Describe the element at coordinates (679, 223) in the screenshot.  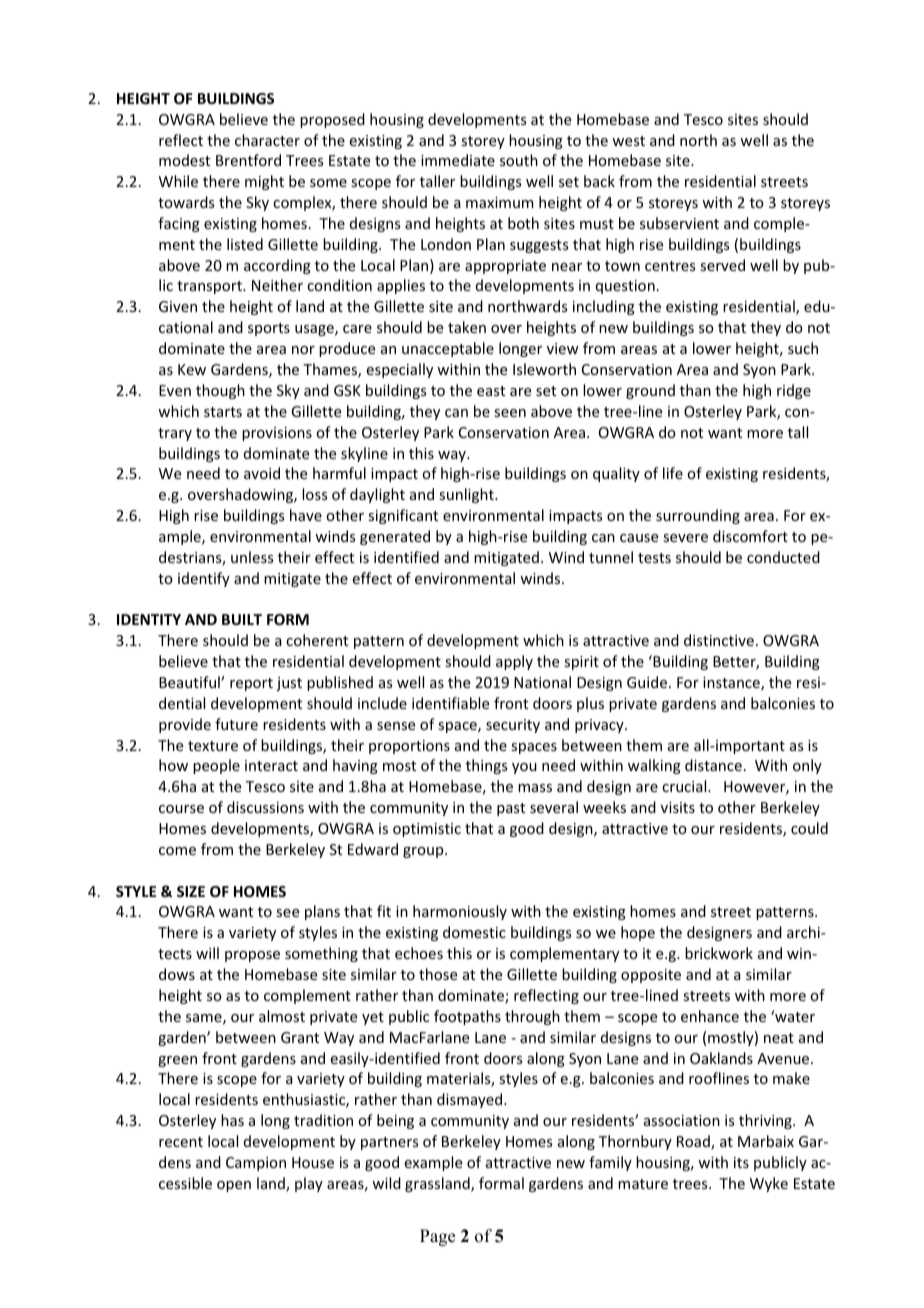
I see `subservient` at that location.
